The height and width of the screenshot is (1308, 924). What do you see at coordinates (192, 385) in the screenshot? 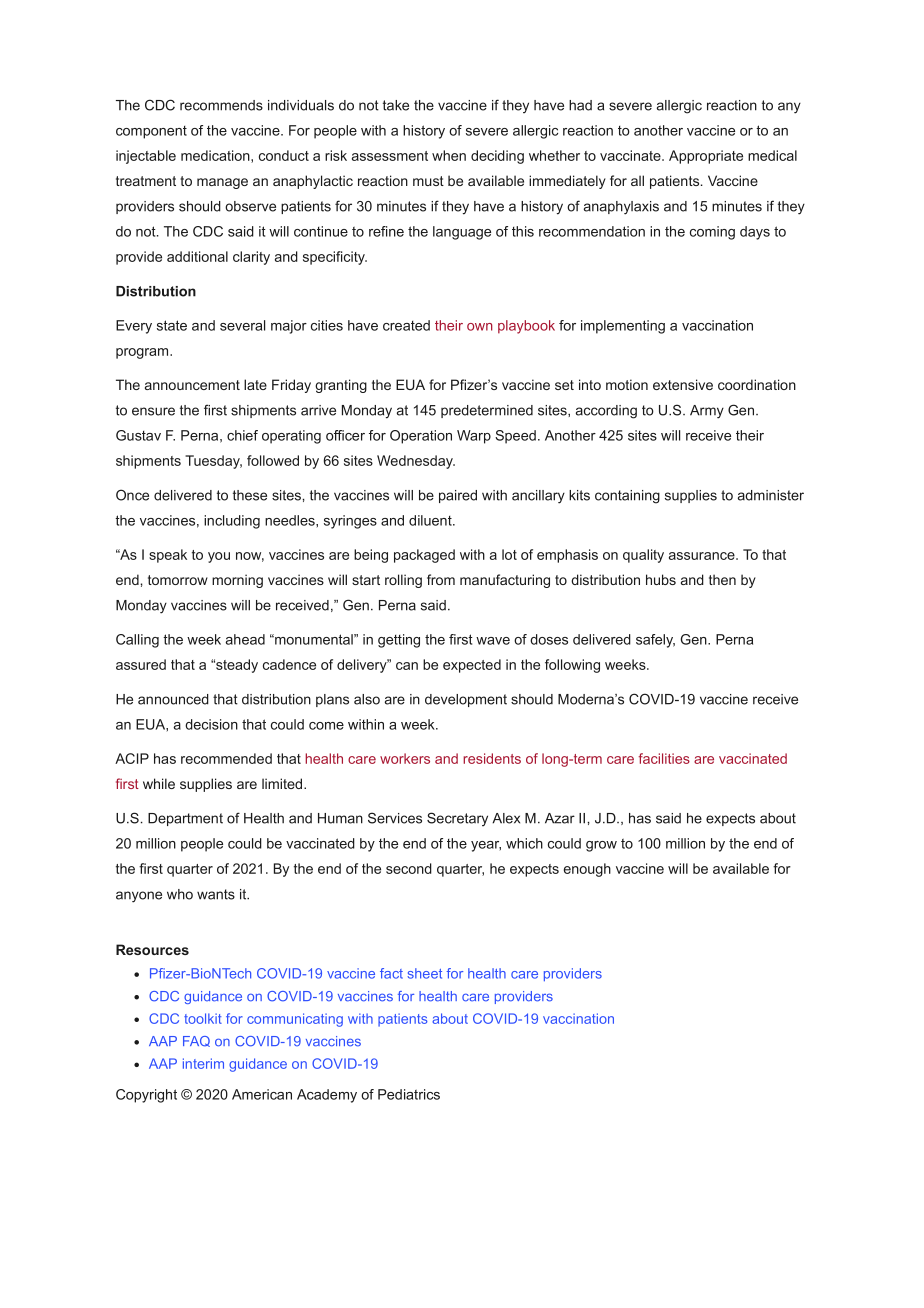
I see `announcement` at bounding box center [192, 385].
